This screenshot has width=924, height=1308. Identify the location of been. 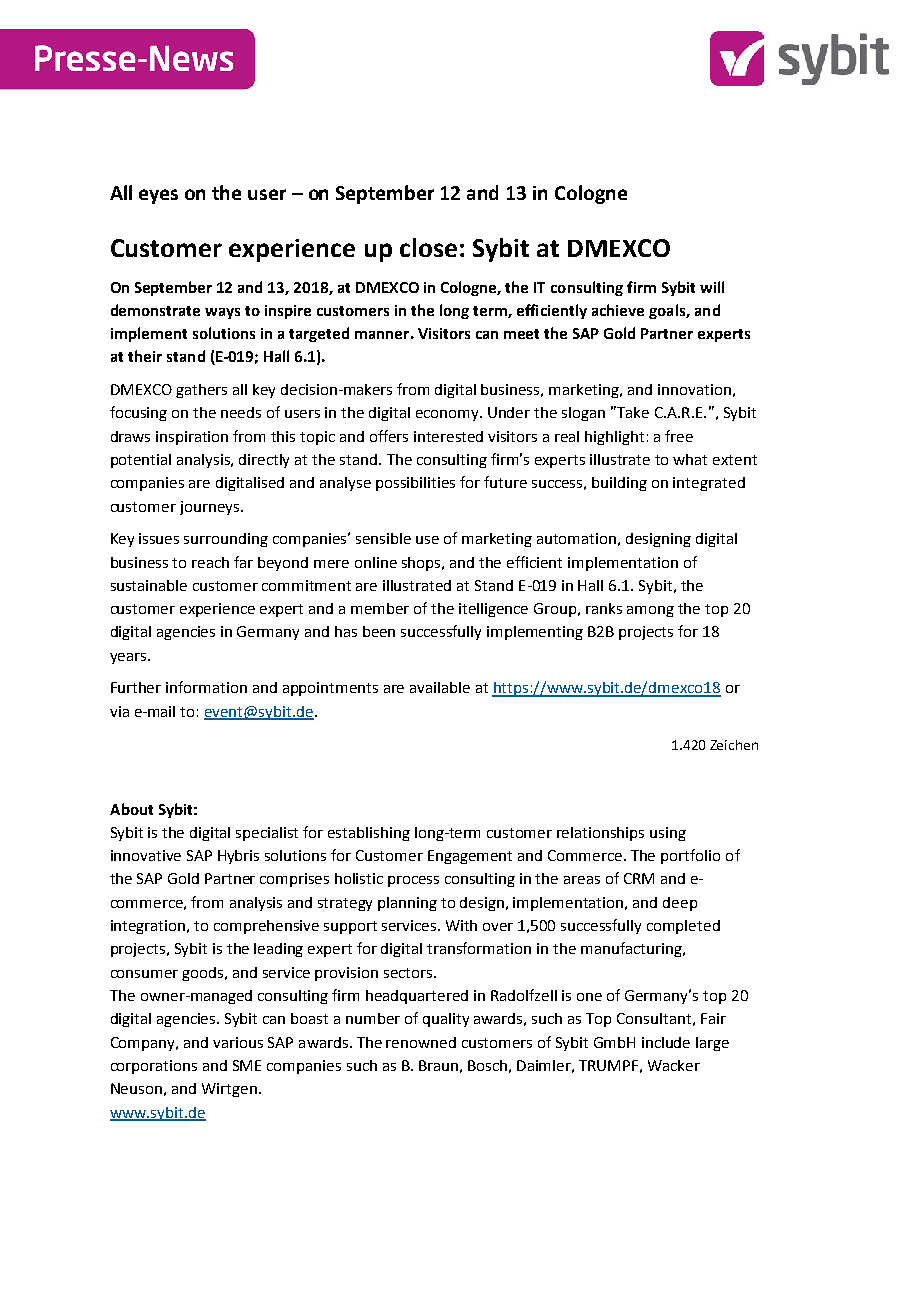
(379, 631).
